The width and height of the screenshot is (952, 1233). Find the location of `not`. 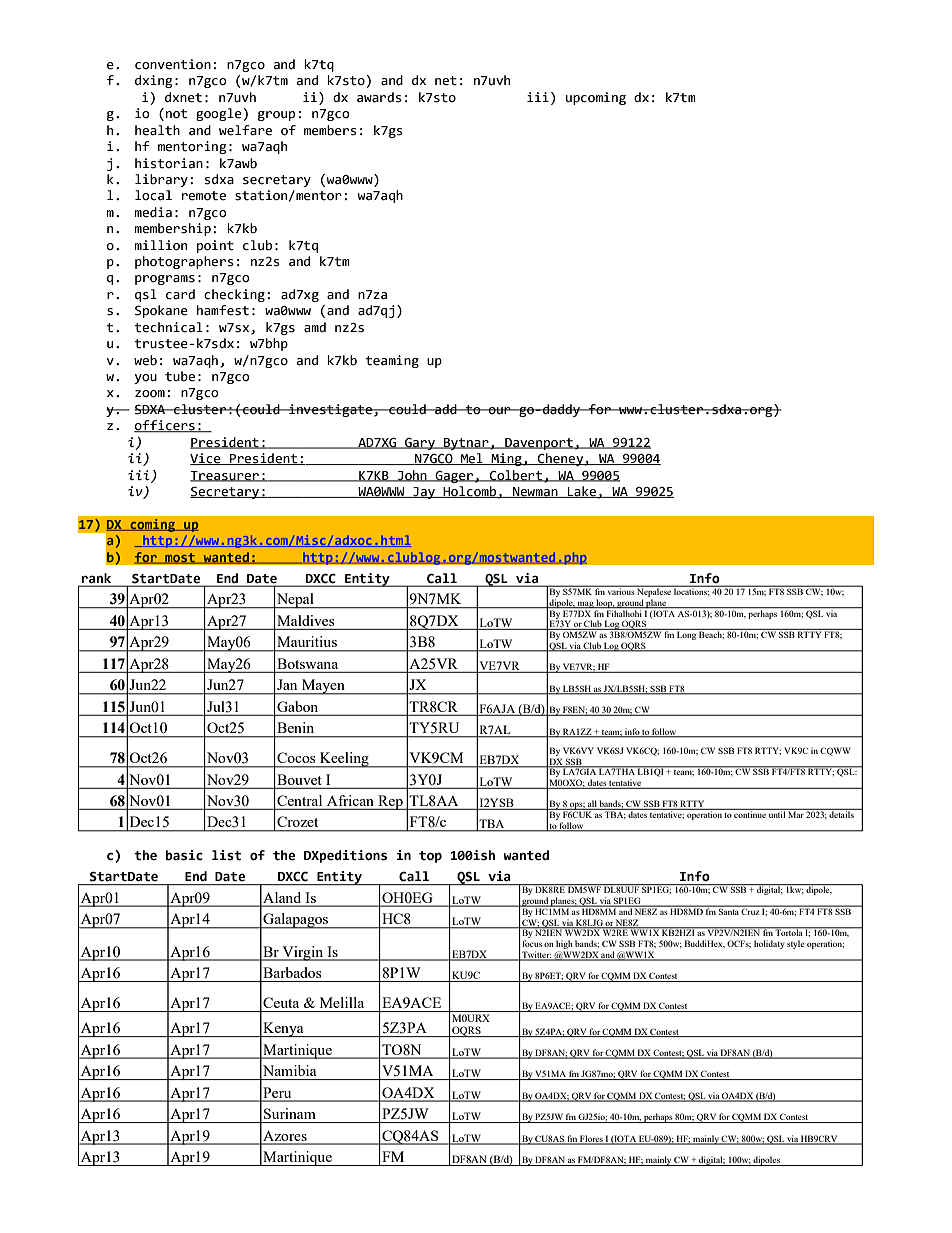

not is located at coordinates (176, 114).
